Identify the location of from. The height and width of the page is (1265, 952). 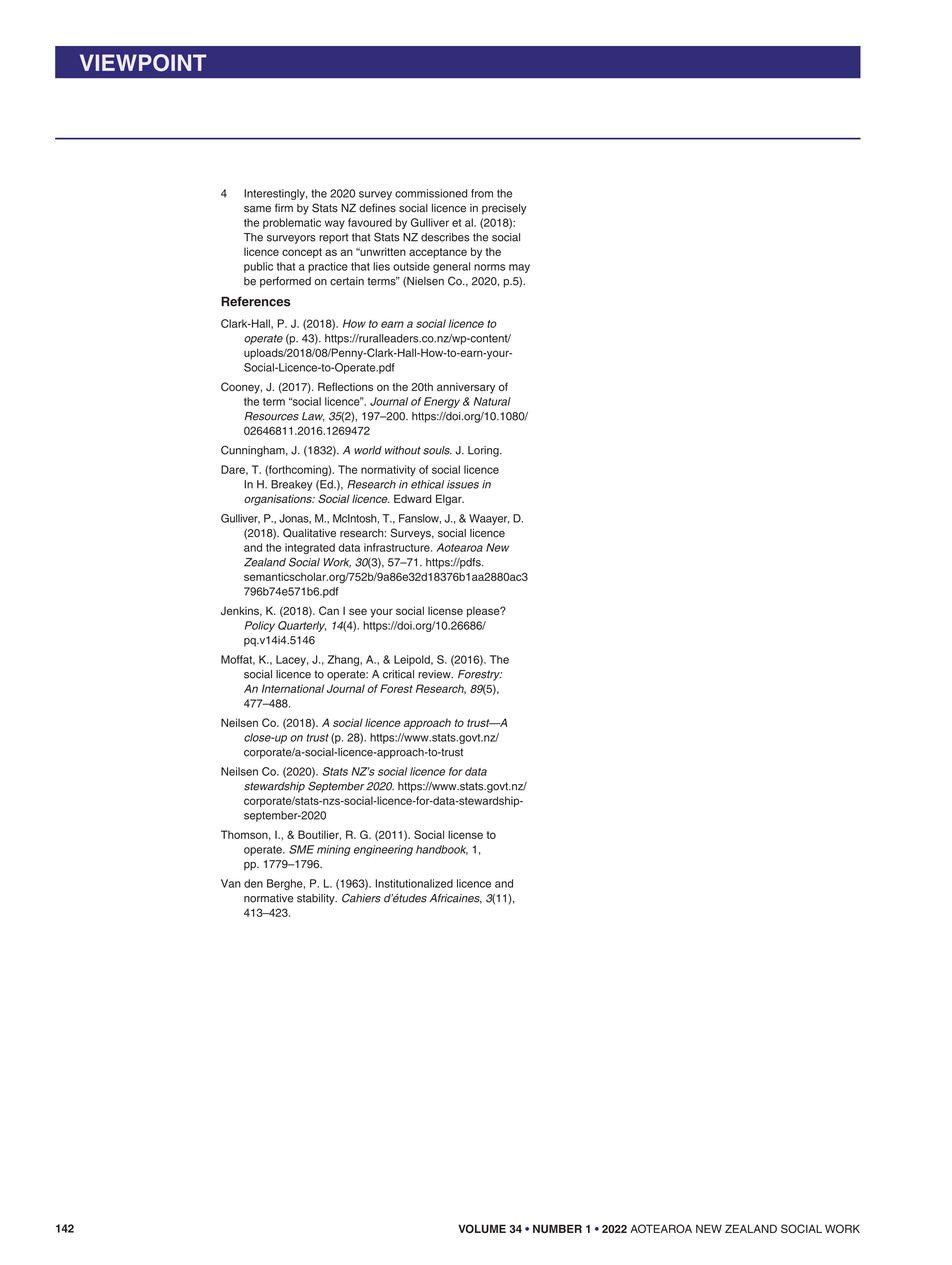
(482, 193).
